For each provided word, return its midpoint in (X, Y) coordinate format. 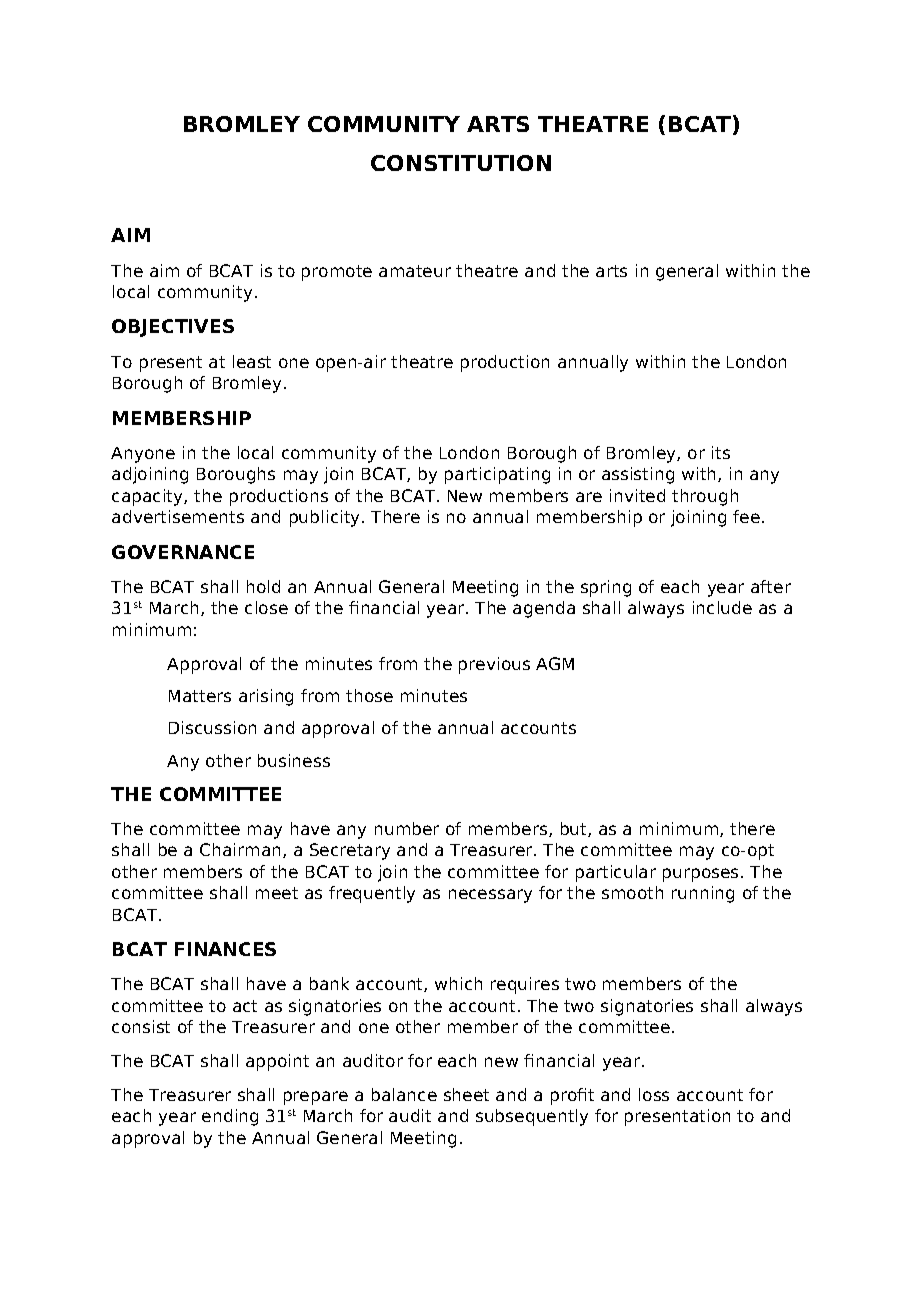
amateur (415, 271)
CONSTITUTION (461, 163)
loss (654, 1094)
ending (230, 1117)
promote (337, 273)
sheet (466, 1094)
